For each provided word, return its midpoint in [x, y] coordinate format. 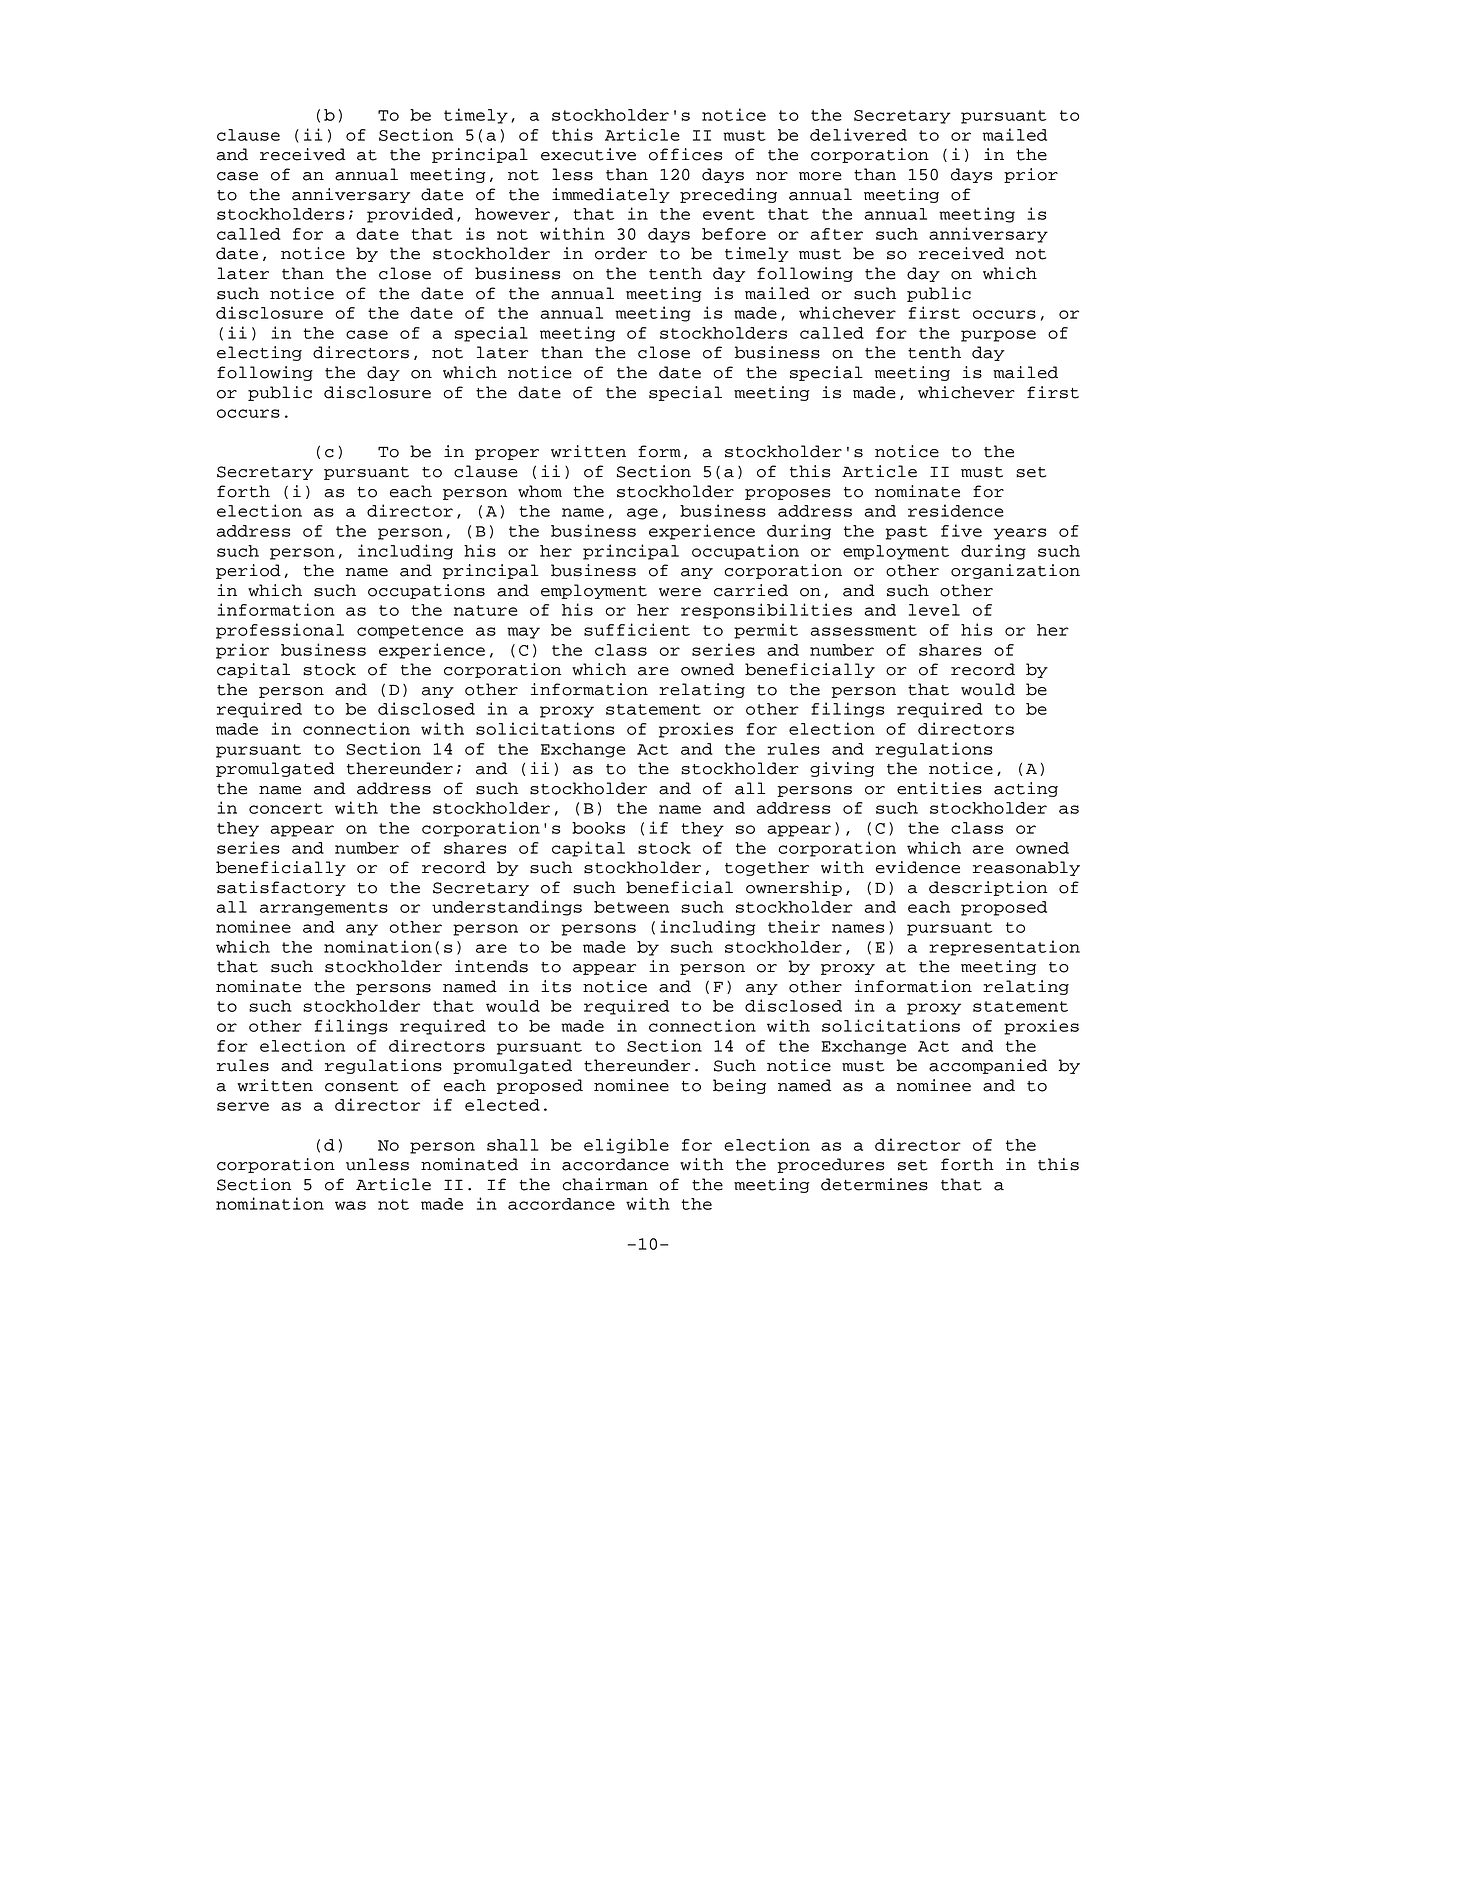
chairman [605, 1184]
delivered [858, 134]
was [350, 1205]
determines [874, 1184]
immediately [611, 195]
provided [410, 215]
